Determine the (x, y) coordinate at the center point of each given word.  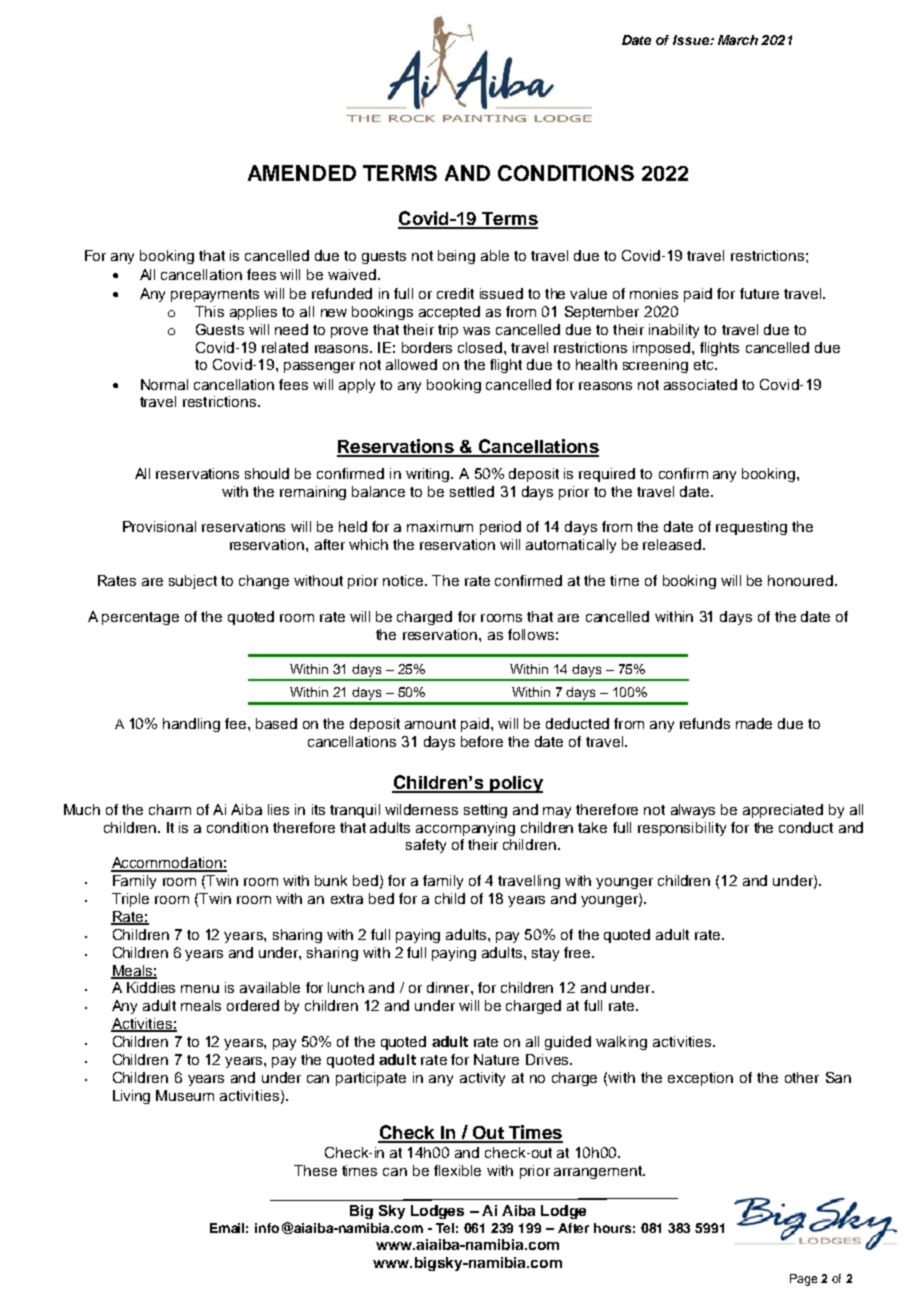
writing (429, 475)
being (456, 257)
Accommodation (167, 864)
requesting (751, 528)
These (315, 1170)
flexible (457, 1170)
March (738, 40)
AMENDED (302, 173)
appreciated (783, 811)
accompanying (465, 829)
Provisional (159, 526)
